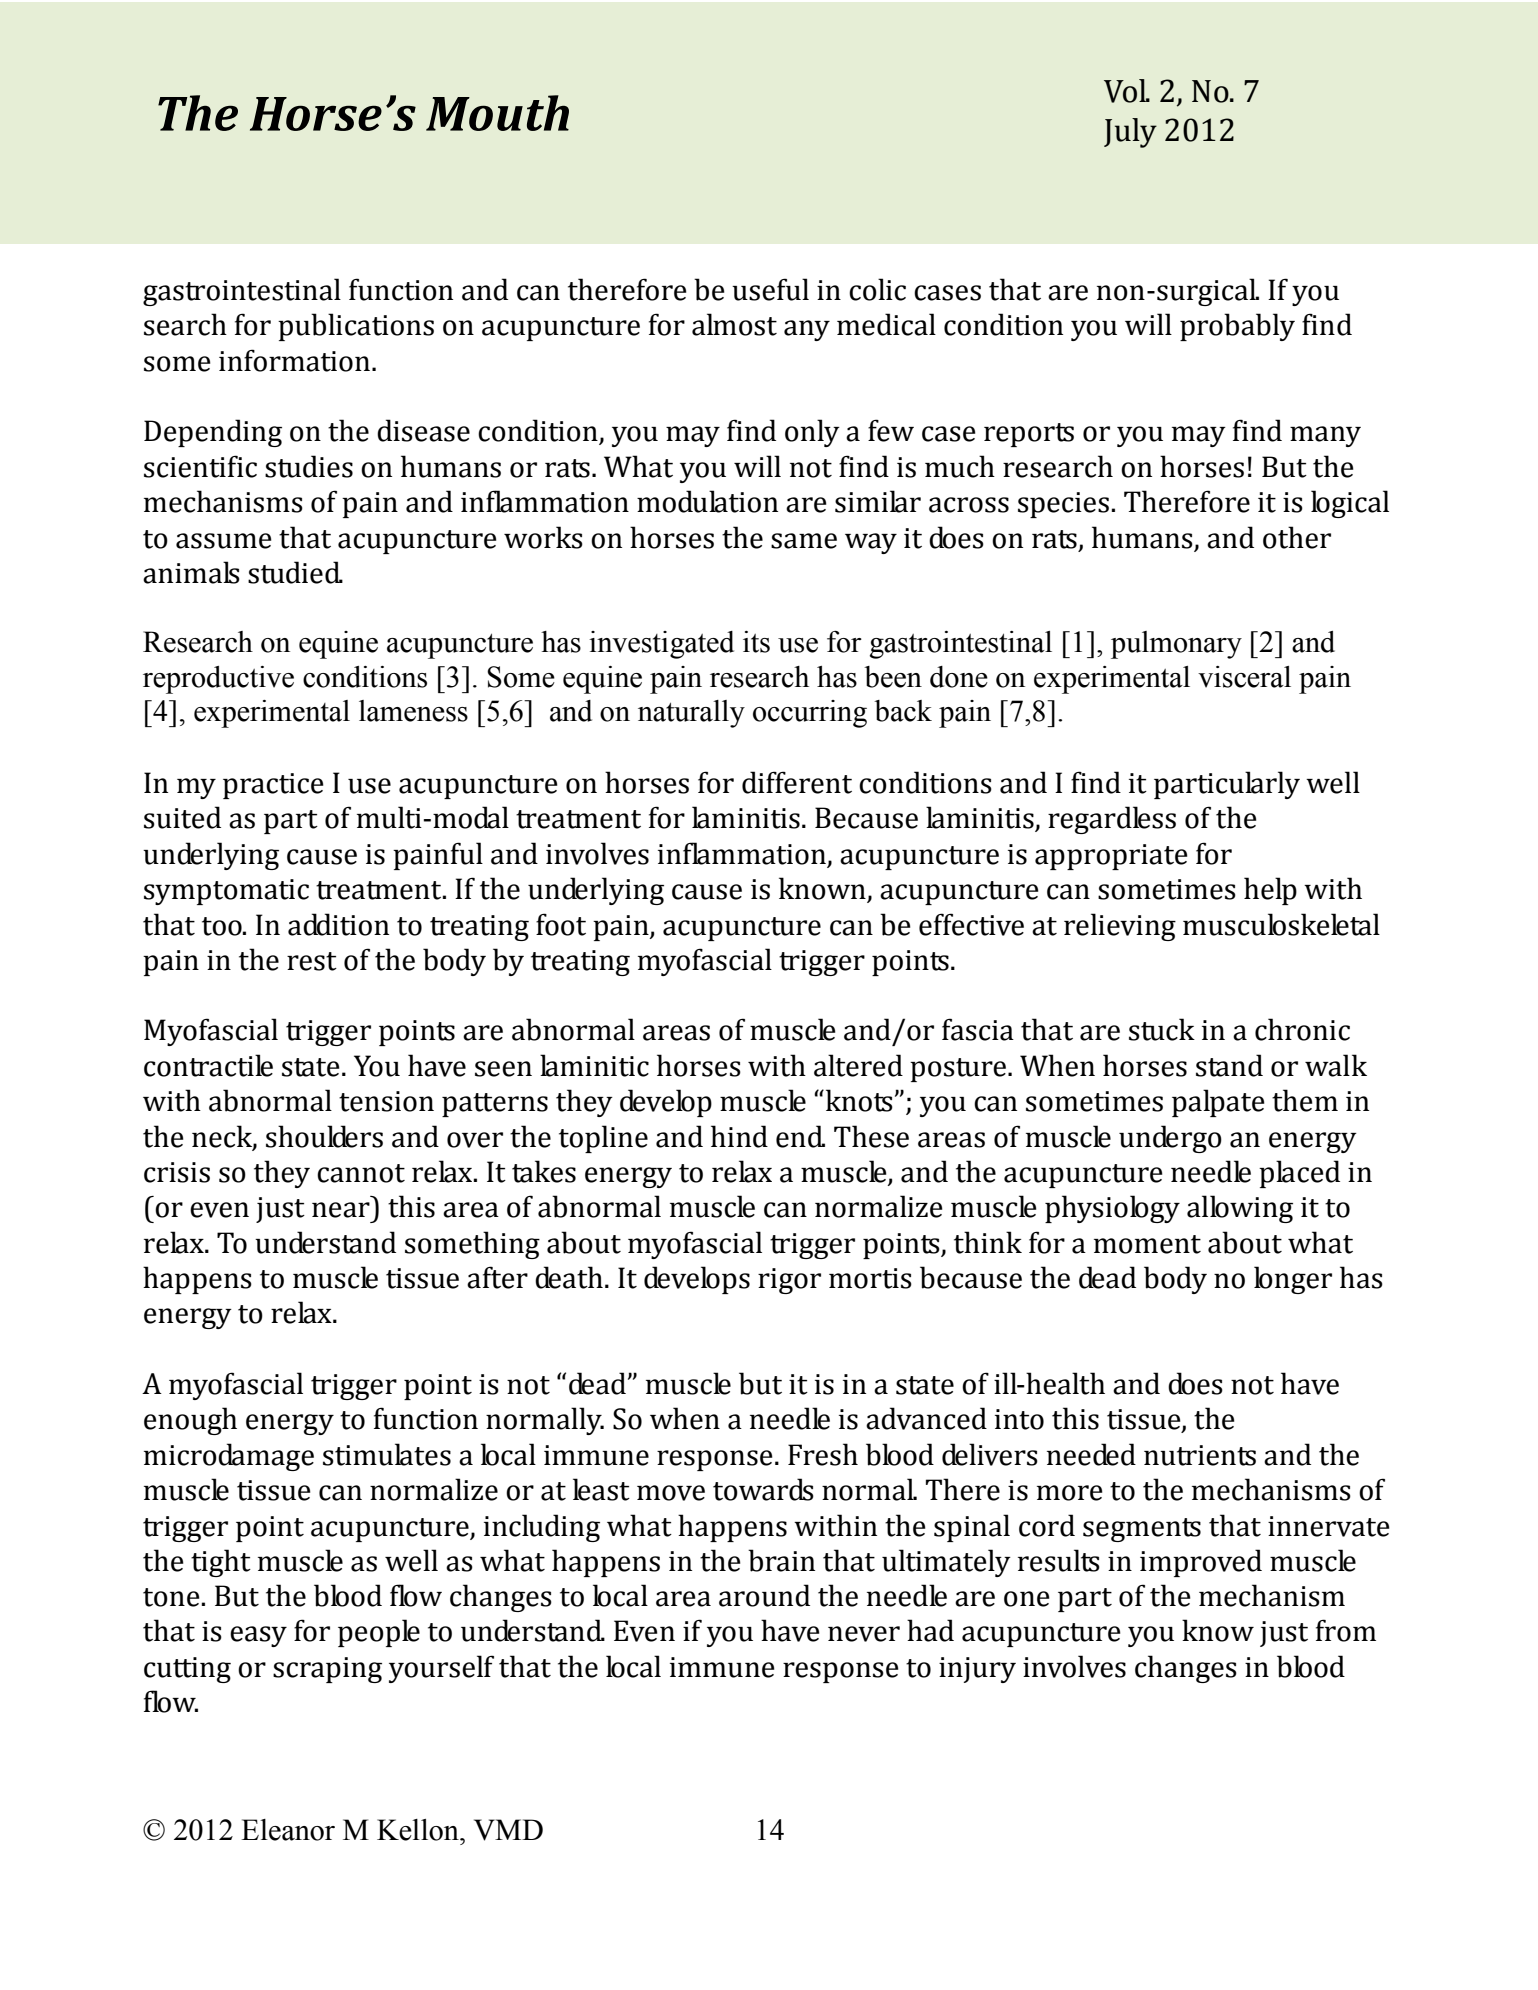 The height and width of the image is (1990, 1538). I want to click on visceral, so click(1244, 677).
